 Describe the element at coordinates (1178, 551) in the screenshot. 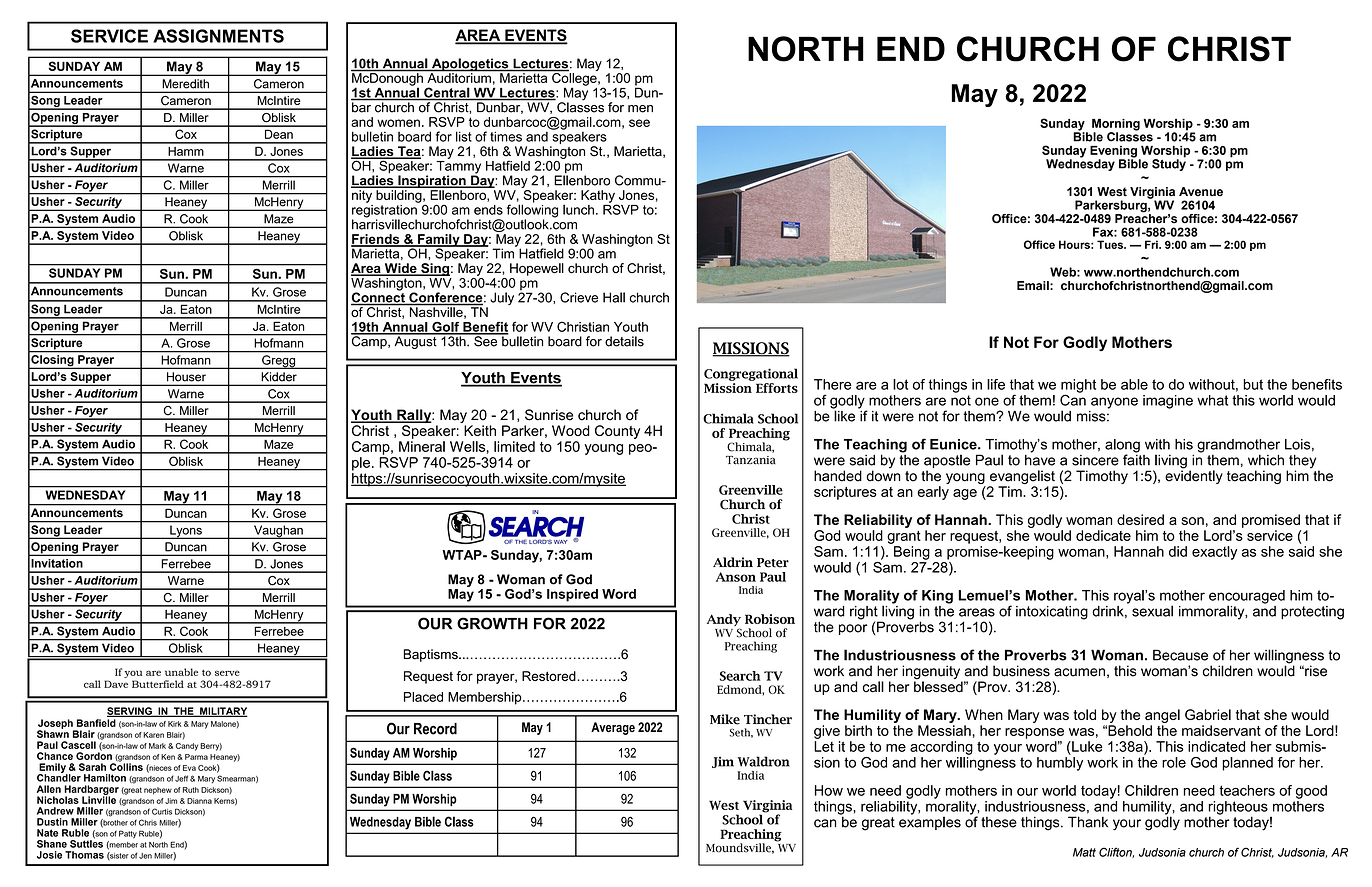

I see `did` at that location.
